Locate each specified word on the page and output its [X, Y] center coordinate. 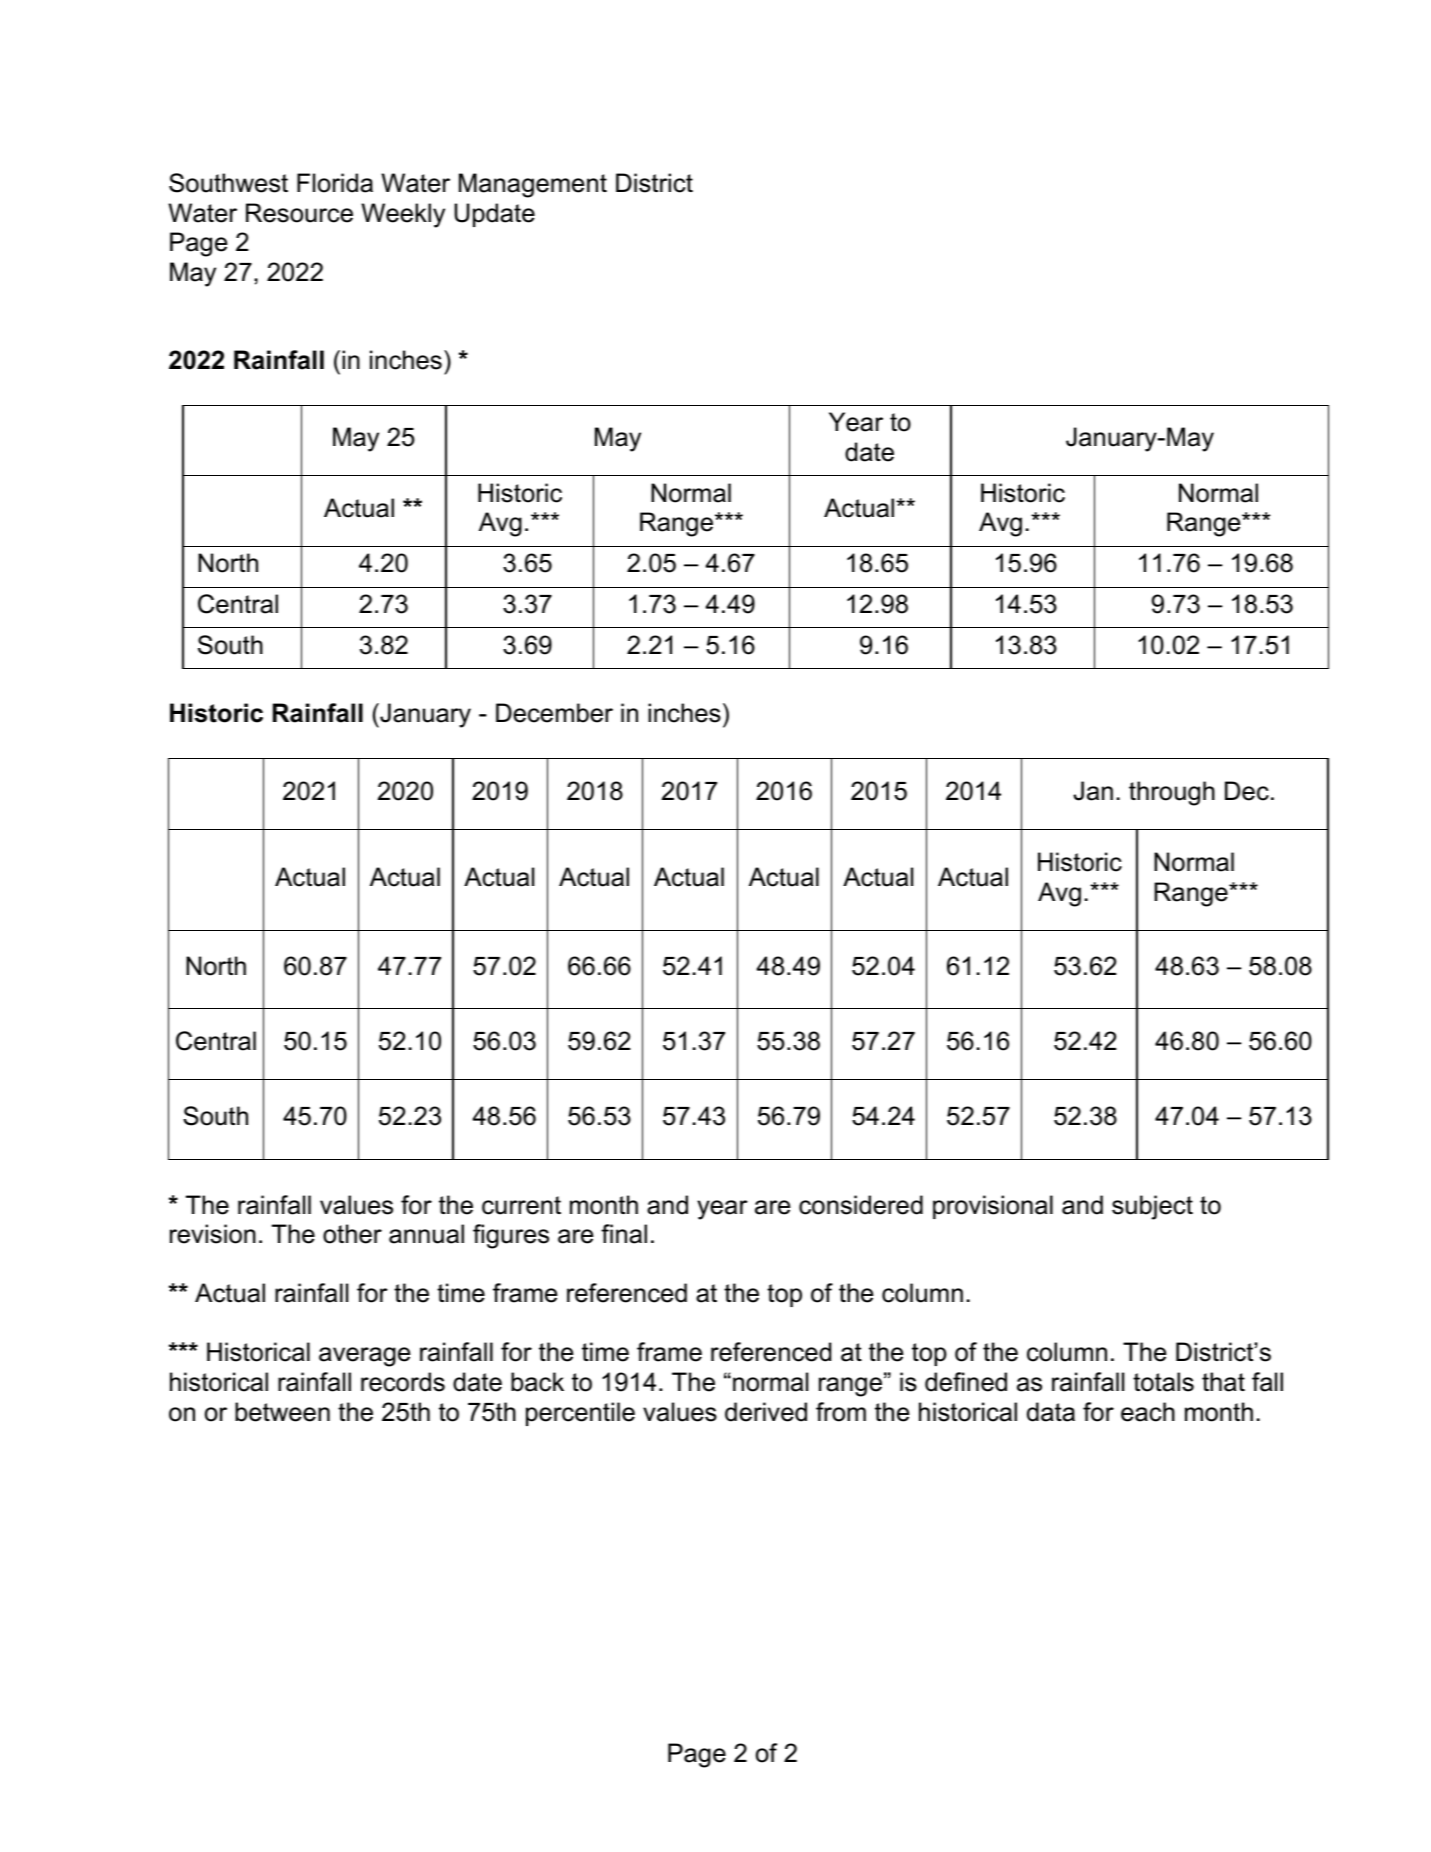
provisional [993, 1207]
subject [1152, 1207]
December [554, 713]
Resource [299, 213]
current [521, 1205]
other [352, 1234]
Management [533, 185]
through [1172, 793]
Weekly [403, 215]
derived [766, 1412]
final [624, 1234]
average [364, 1357]
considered [861, 1205]
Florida [335, 183]
